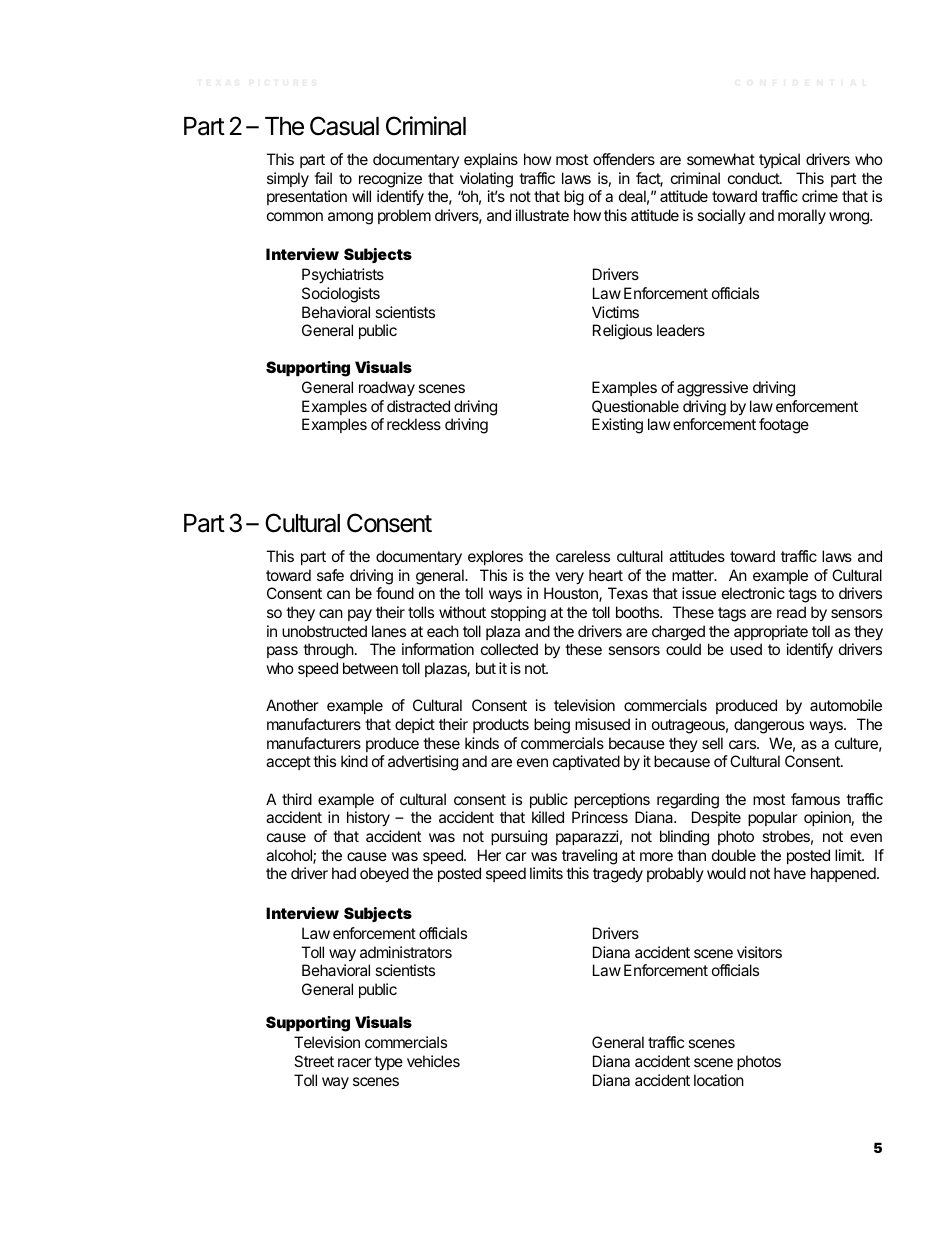 The image size is (952, 1233). What do you see at coordinates (784, 426) in the screenshot?
I see `footage` at bounding box center [784, 426].
